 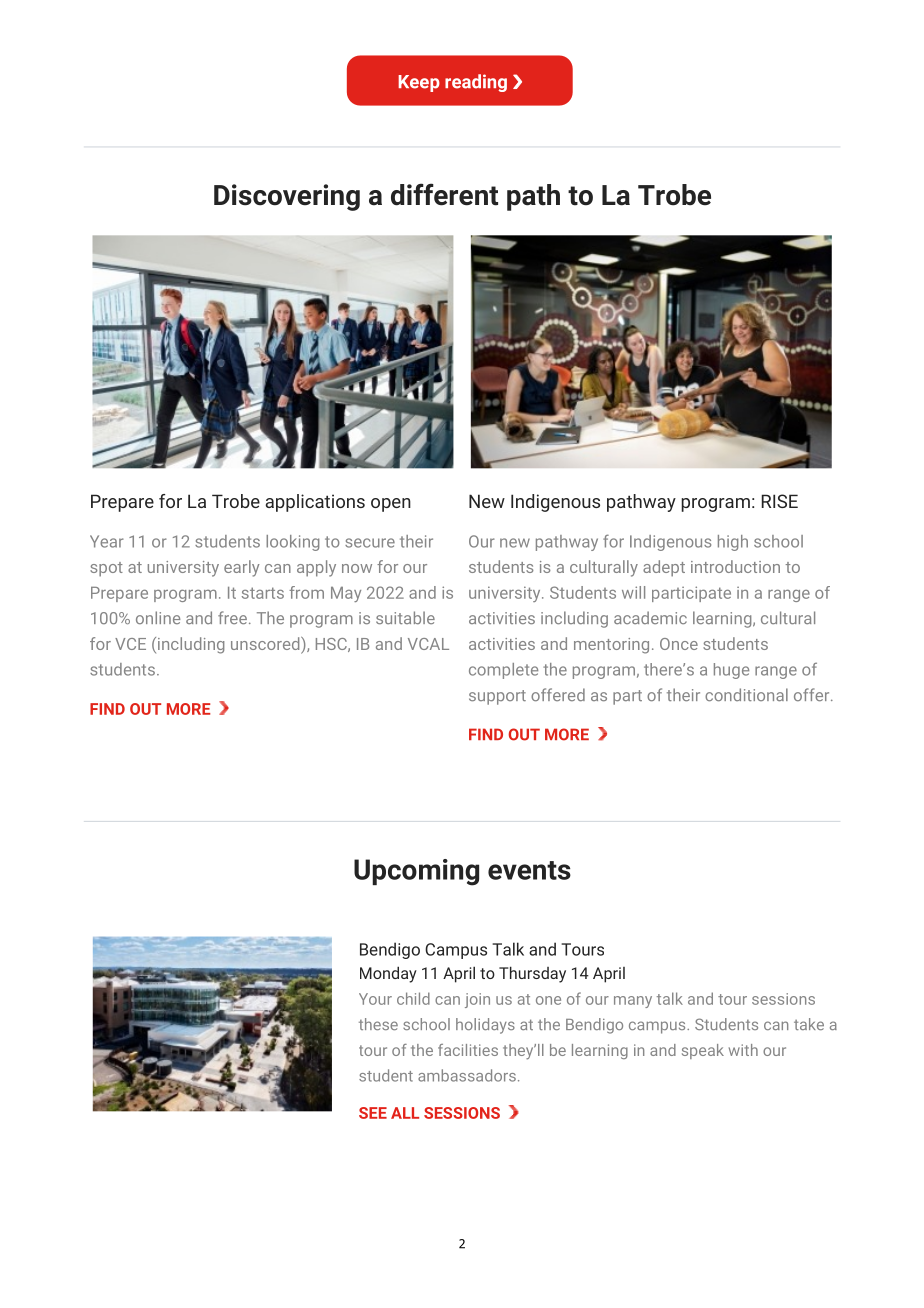 What do you see at coordinates (287, 197) in the screenshot?
I see `Discovering` at bounding box center [287, 197].
